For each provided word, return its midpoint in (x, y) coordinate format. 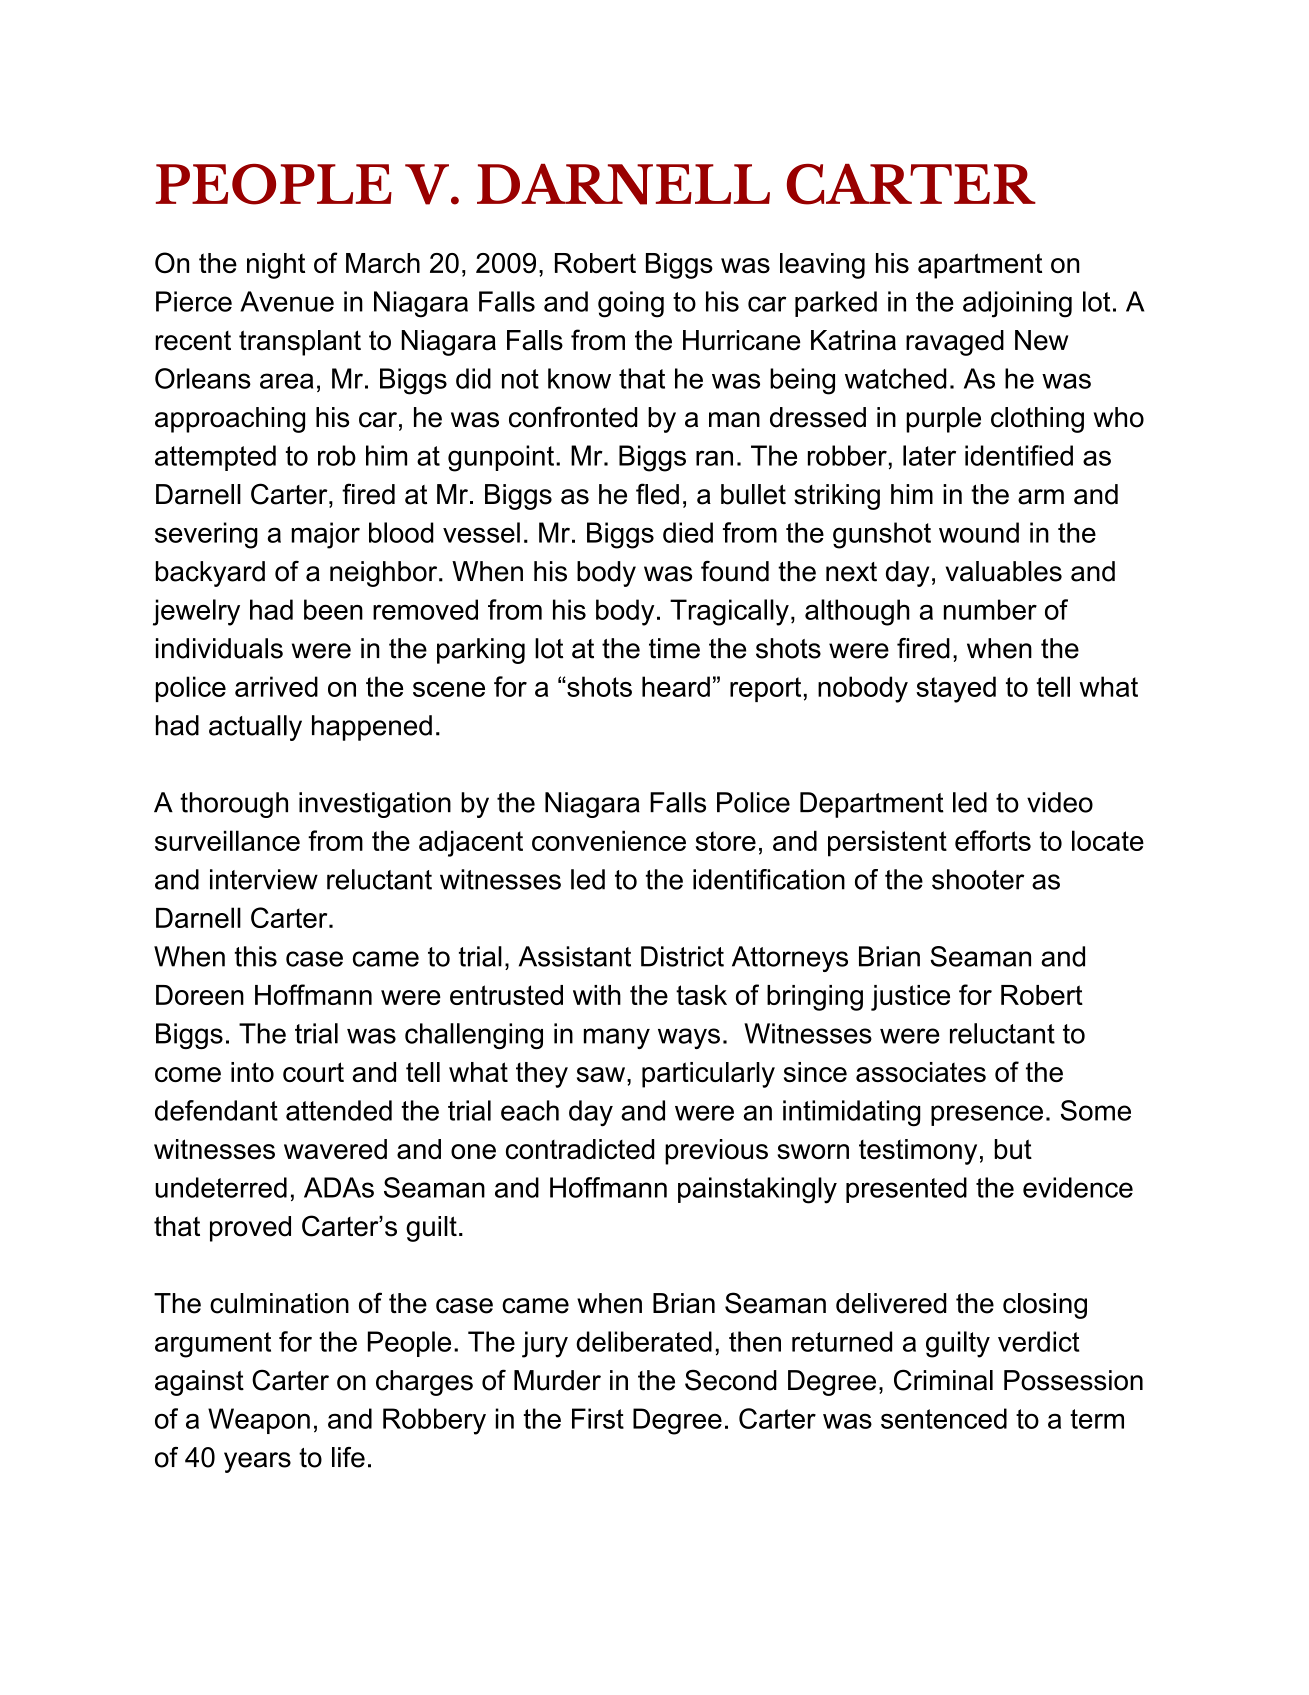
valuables (1004, 571)
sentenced (944, 1418)
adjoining (1017, 304)
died (688, 532)
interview (264, 879)
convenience (609, 840)
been (333, 609)
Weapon (259, 1421)
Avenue (287, 301)
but (1013, 1149)
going (631, 304)
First (598, 1418)
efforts (993, 840)
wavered (335, 1149)
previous (716, 1152)
